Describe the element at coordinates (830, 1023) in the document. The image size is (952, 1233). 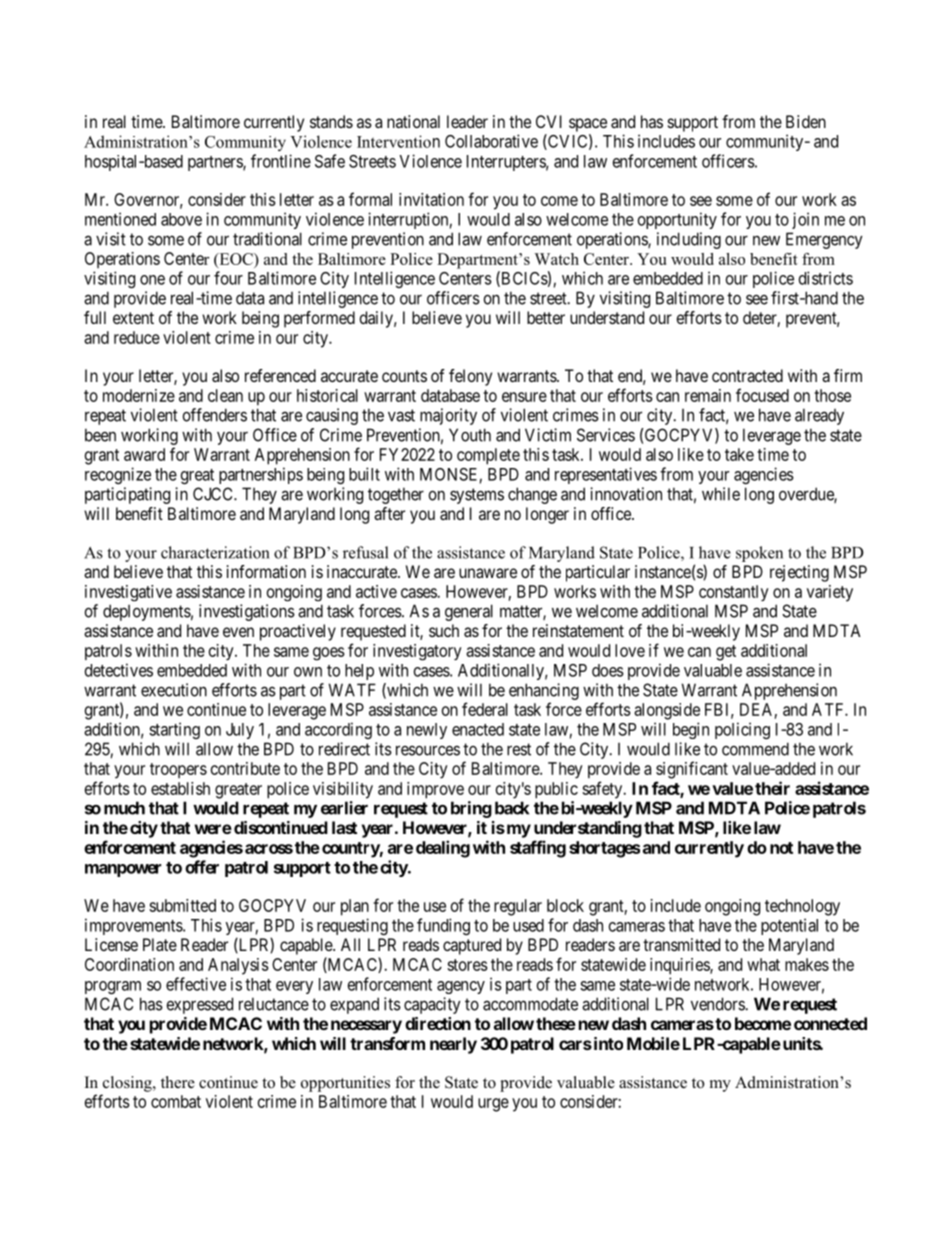
I see `connected` at that location.
